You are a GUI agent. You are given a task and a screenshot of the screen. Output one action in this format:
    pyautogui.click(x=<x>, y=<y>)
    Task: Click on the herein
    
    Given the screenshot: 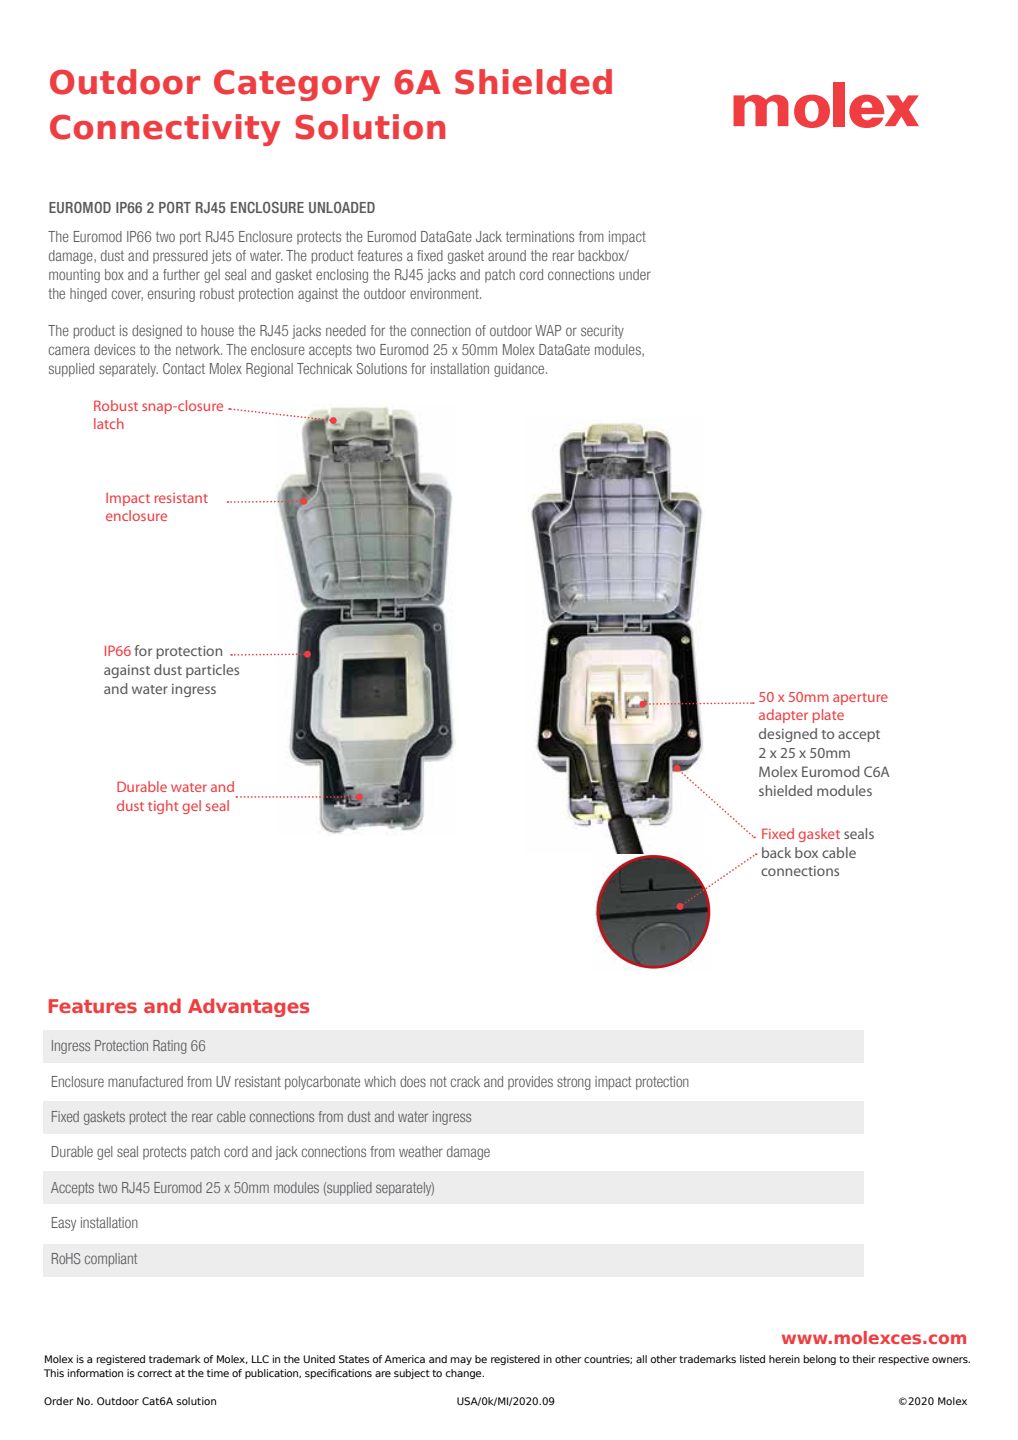 What is the action you would take?
    pyautogui.click(x=784, y=1359)
